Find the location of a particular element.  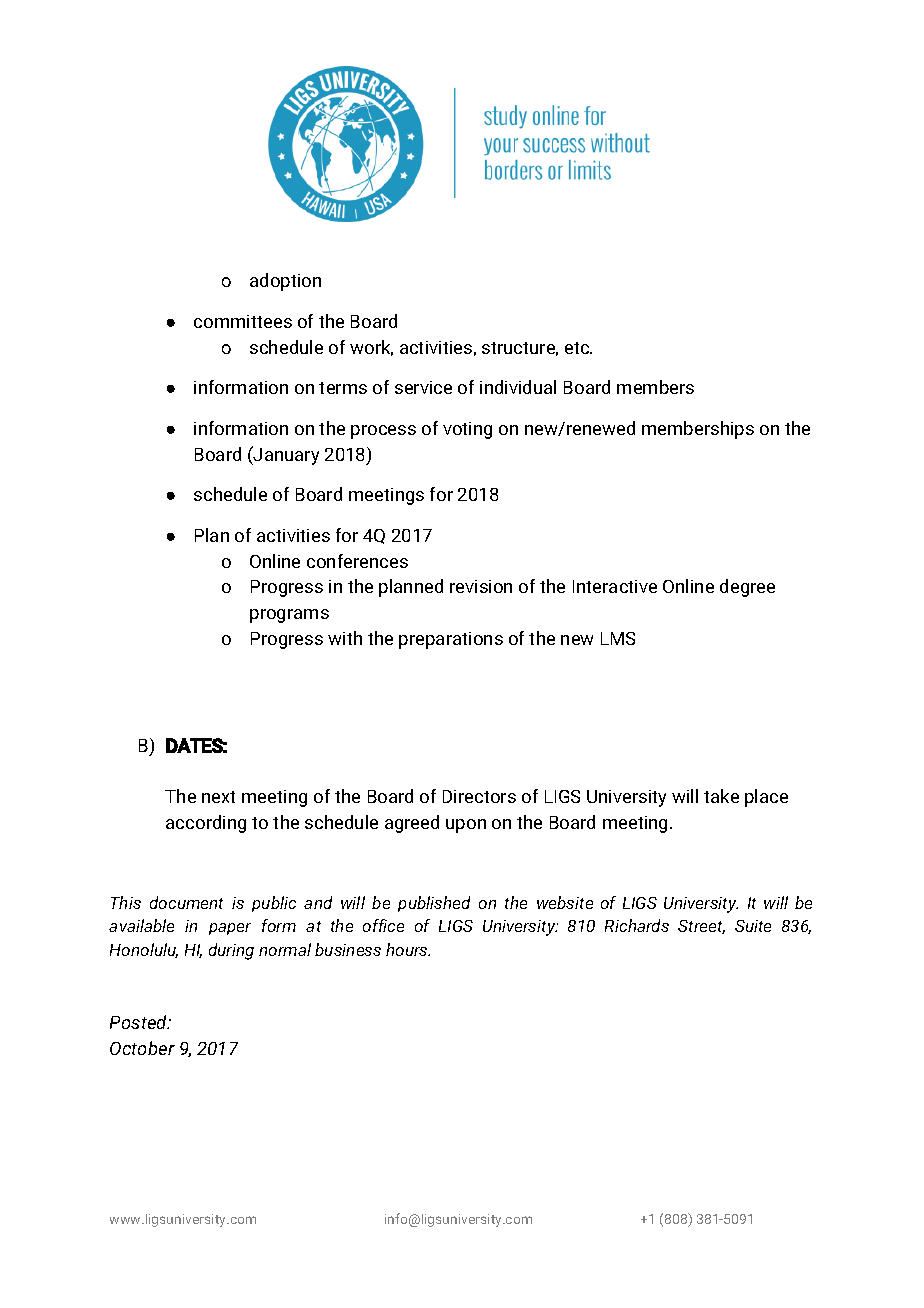

hours is located at coordinates (408, 949).
